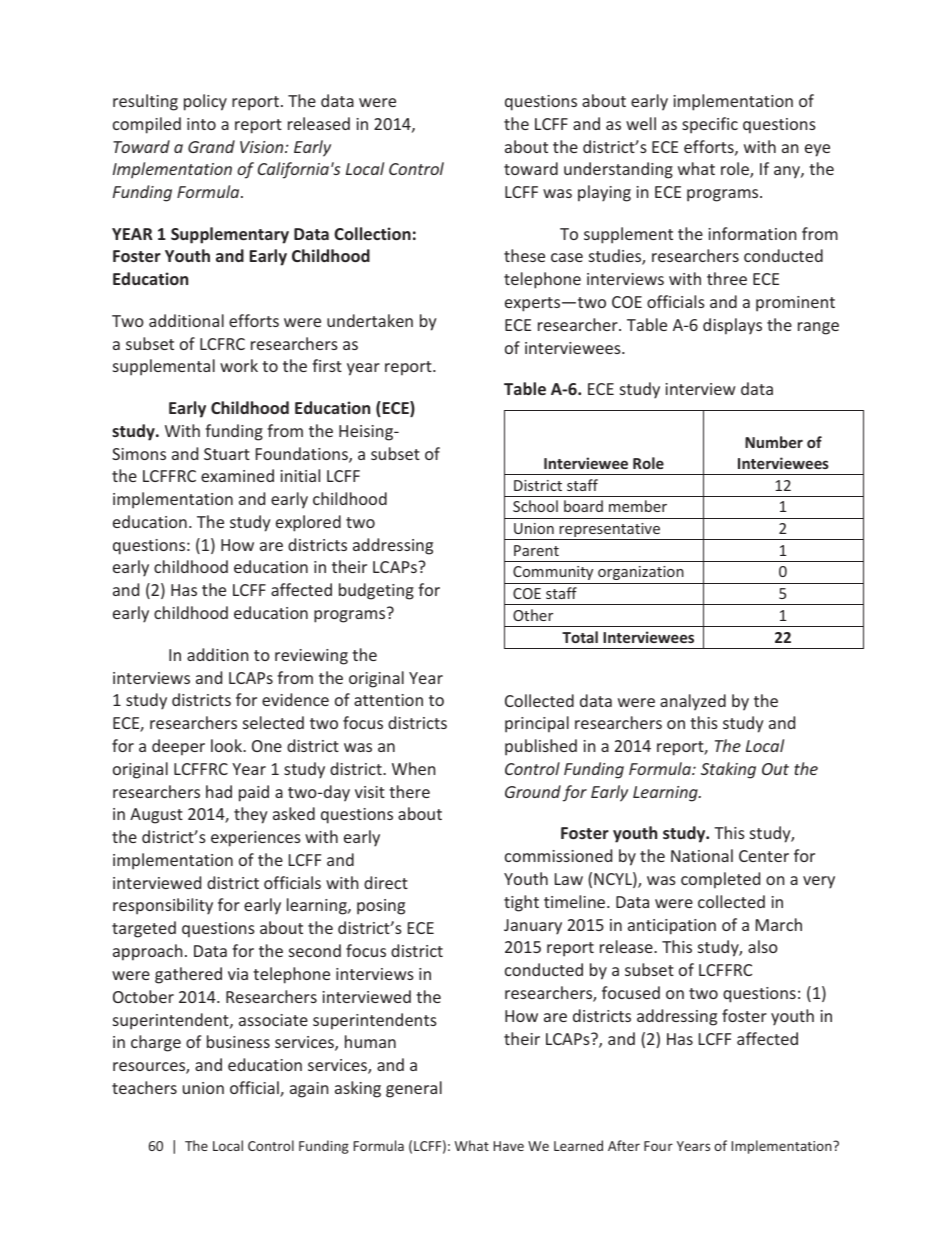  I want to click on specific, so click(710, 125).
